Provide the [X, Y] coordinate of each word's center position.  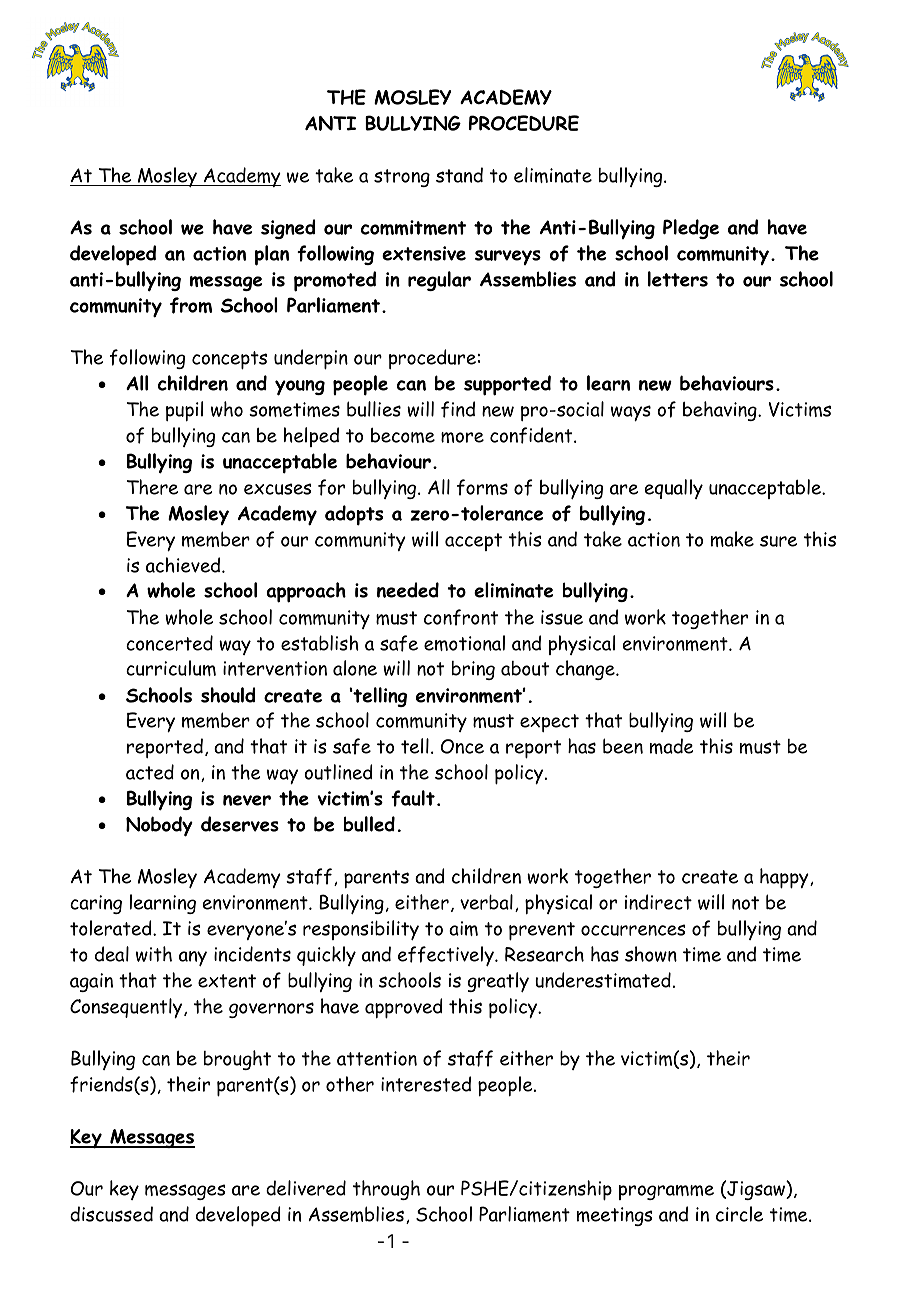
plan [272, 255]
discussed [111, 1214]
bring [473, 670]
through [386, 1190]
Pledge [691, 229]
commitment [413, 227]
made [672, 746]
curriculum [171, 668]
